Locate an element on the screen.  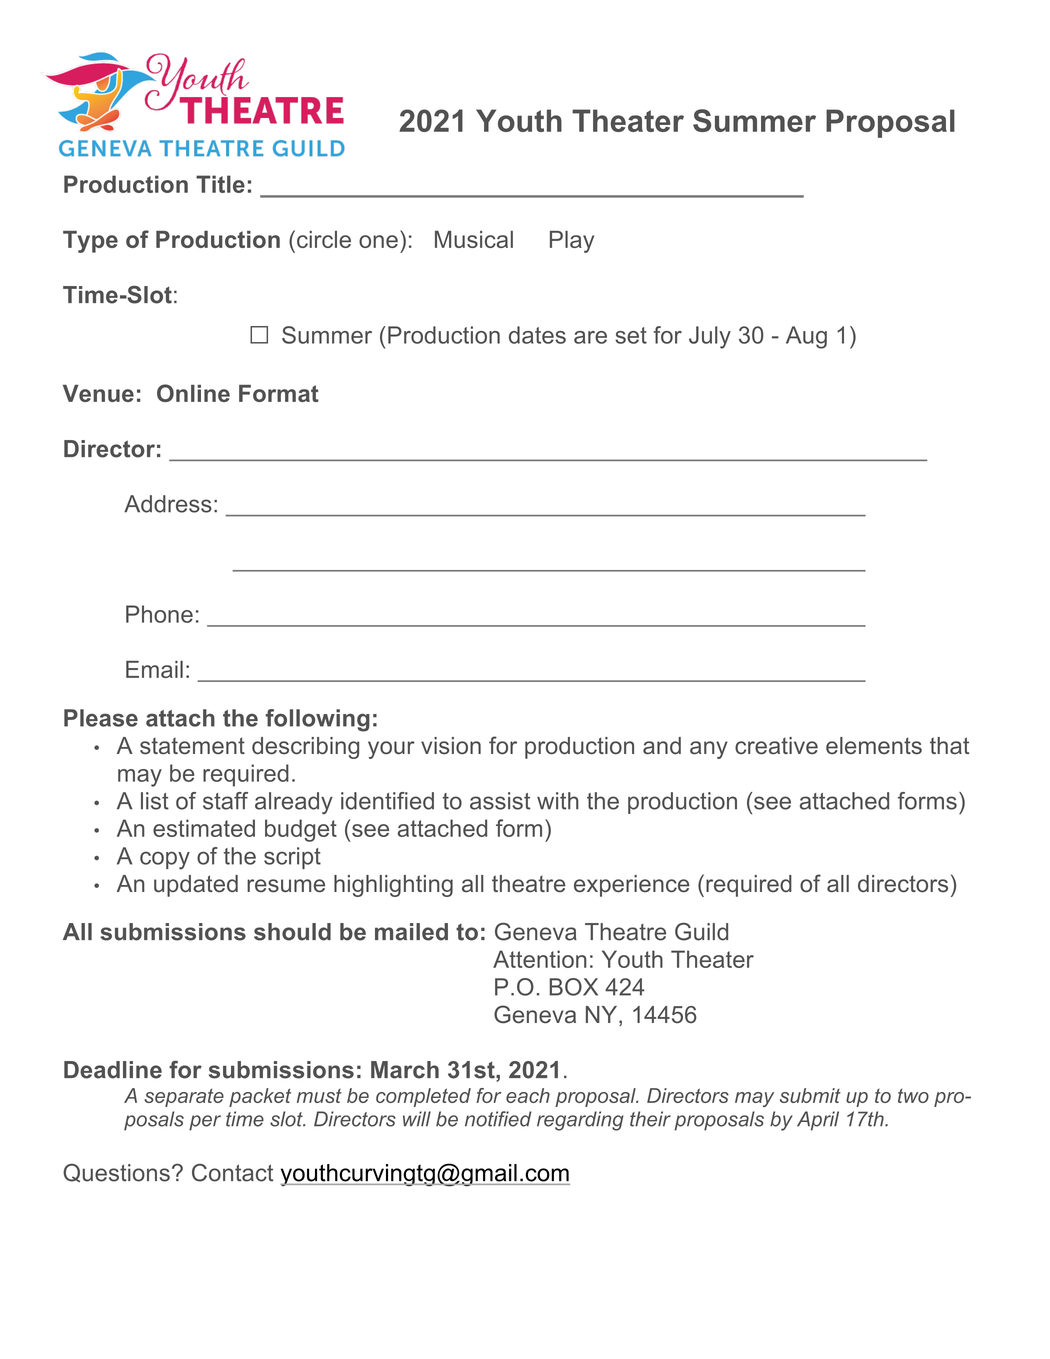
notified is located at coordinates (498, 1119).
